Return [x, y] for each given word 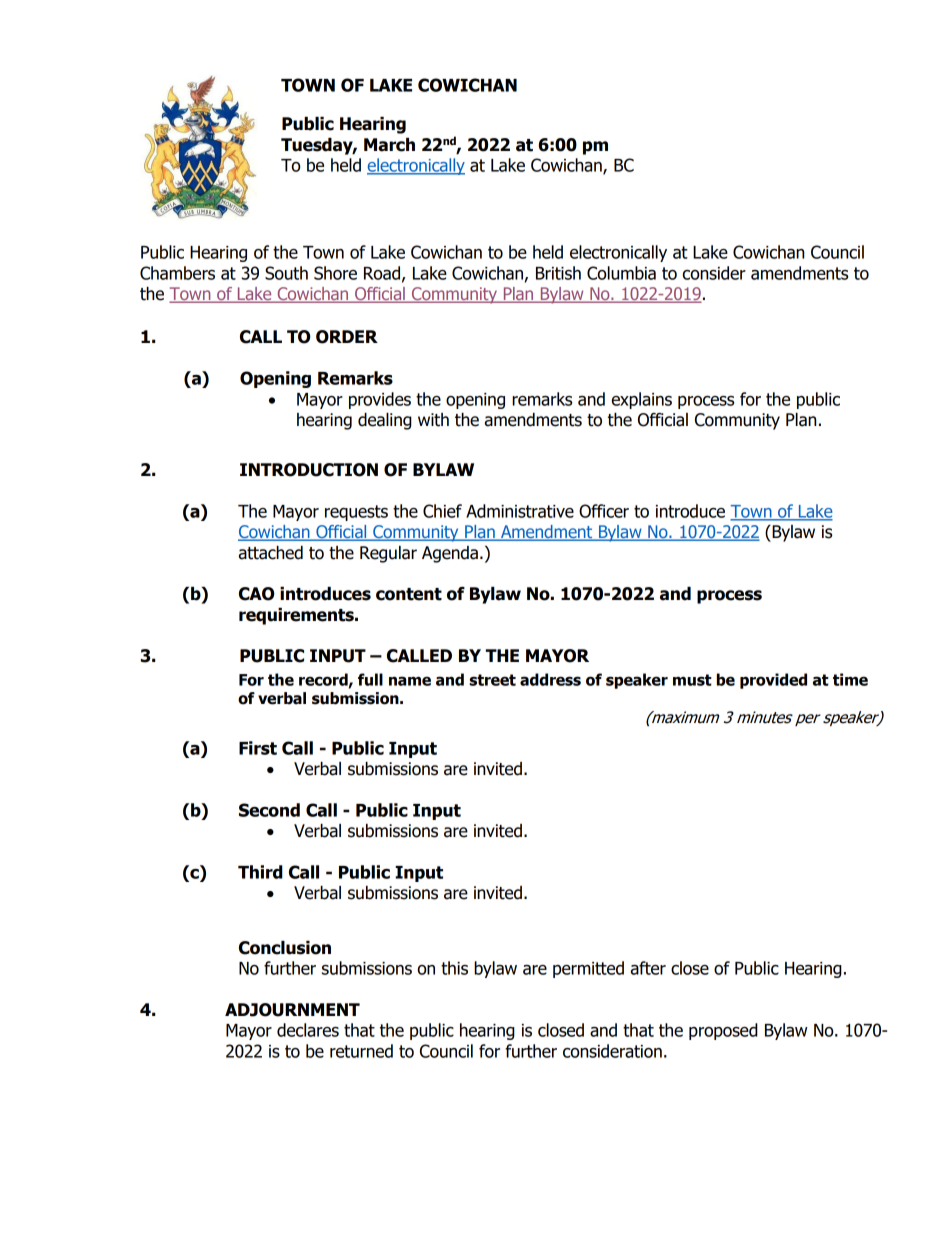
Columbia [621, 273]
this [454, 968]
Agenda [450, 554]
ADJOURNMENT [292, 1010]
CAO [256, 594]
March [389, 145]
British [558, 273]
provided [773, 681]
